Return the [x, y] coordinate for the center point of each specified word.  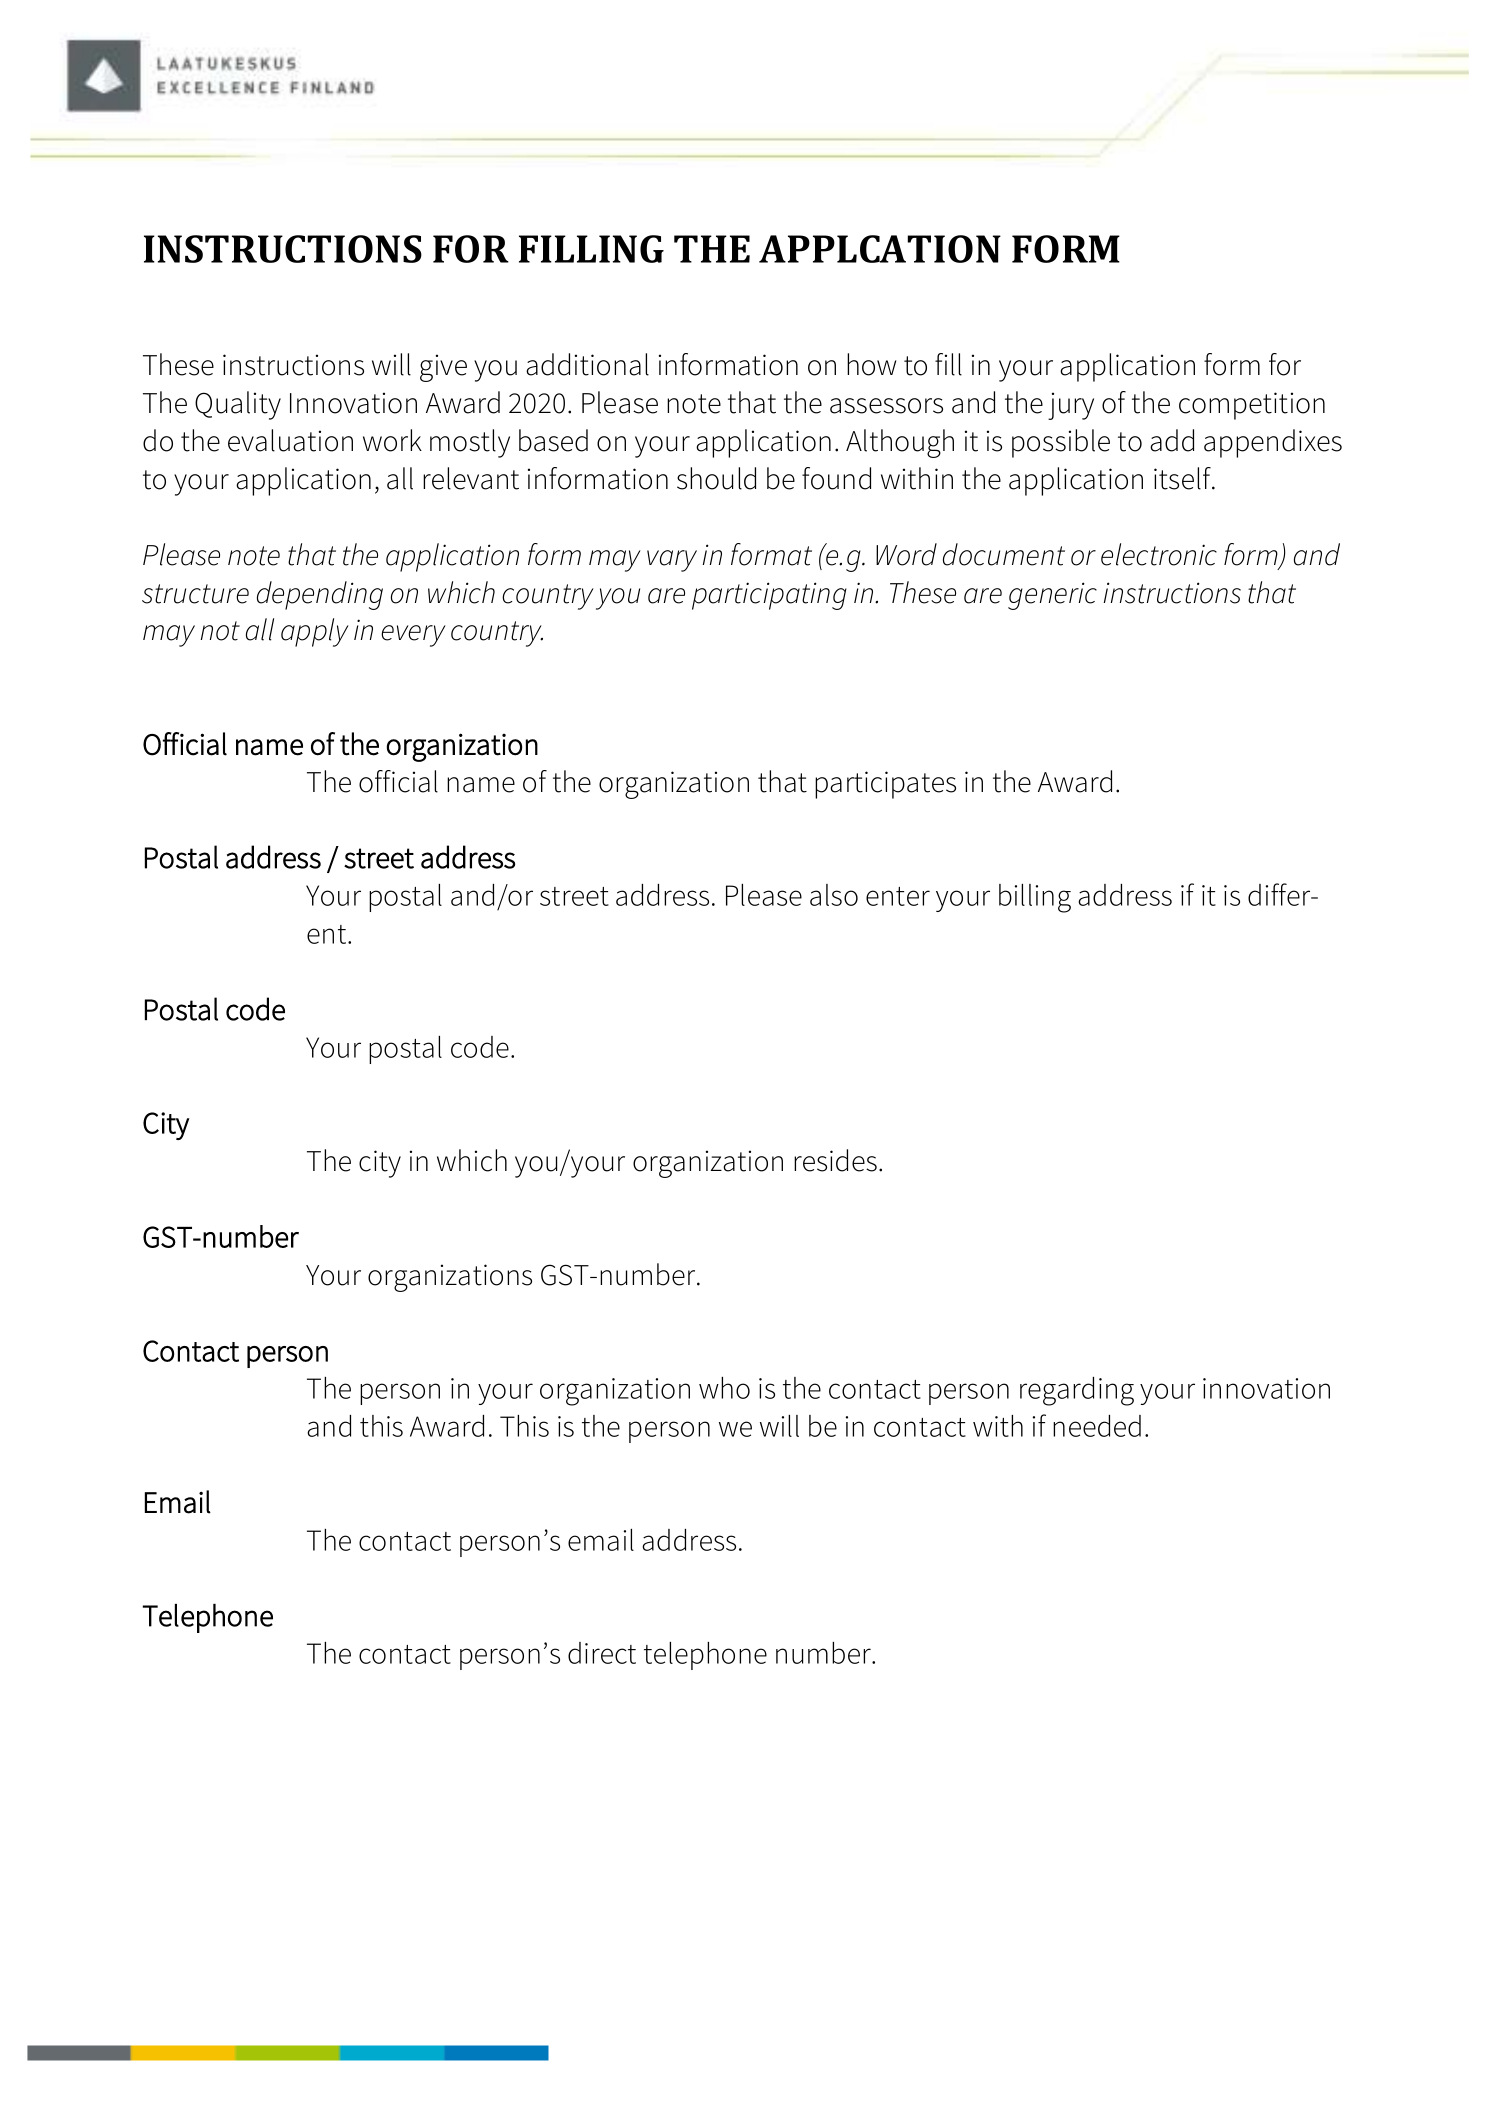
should [716, 478]
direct [602, 1653]
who [724, 1388]
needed [1097, 1426]
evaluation [290, 440]
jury [1071, 406]
